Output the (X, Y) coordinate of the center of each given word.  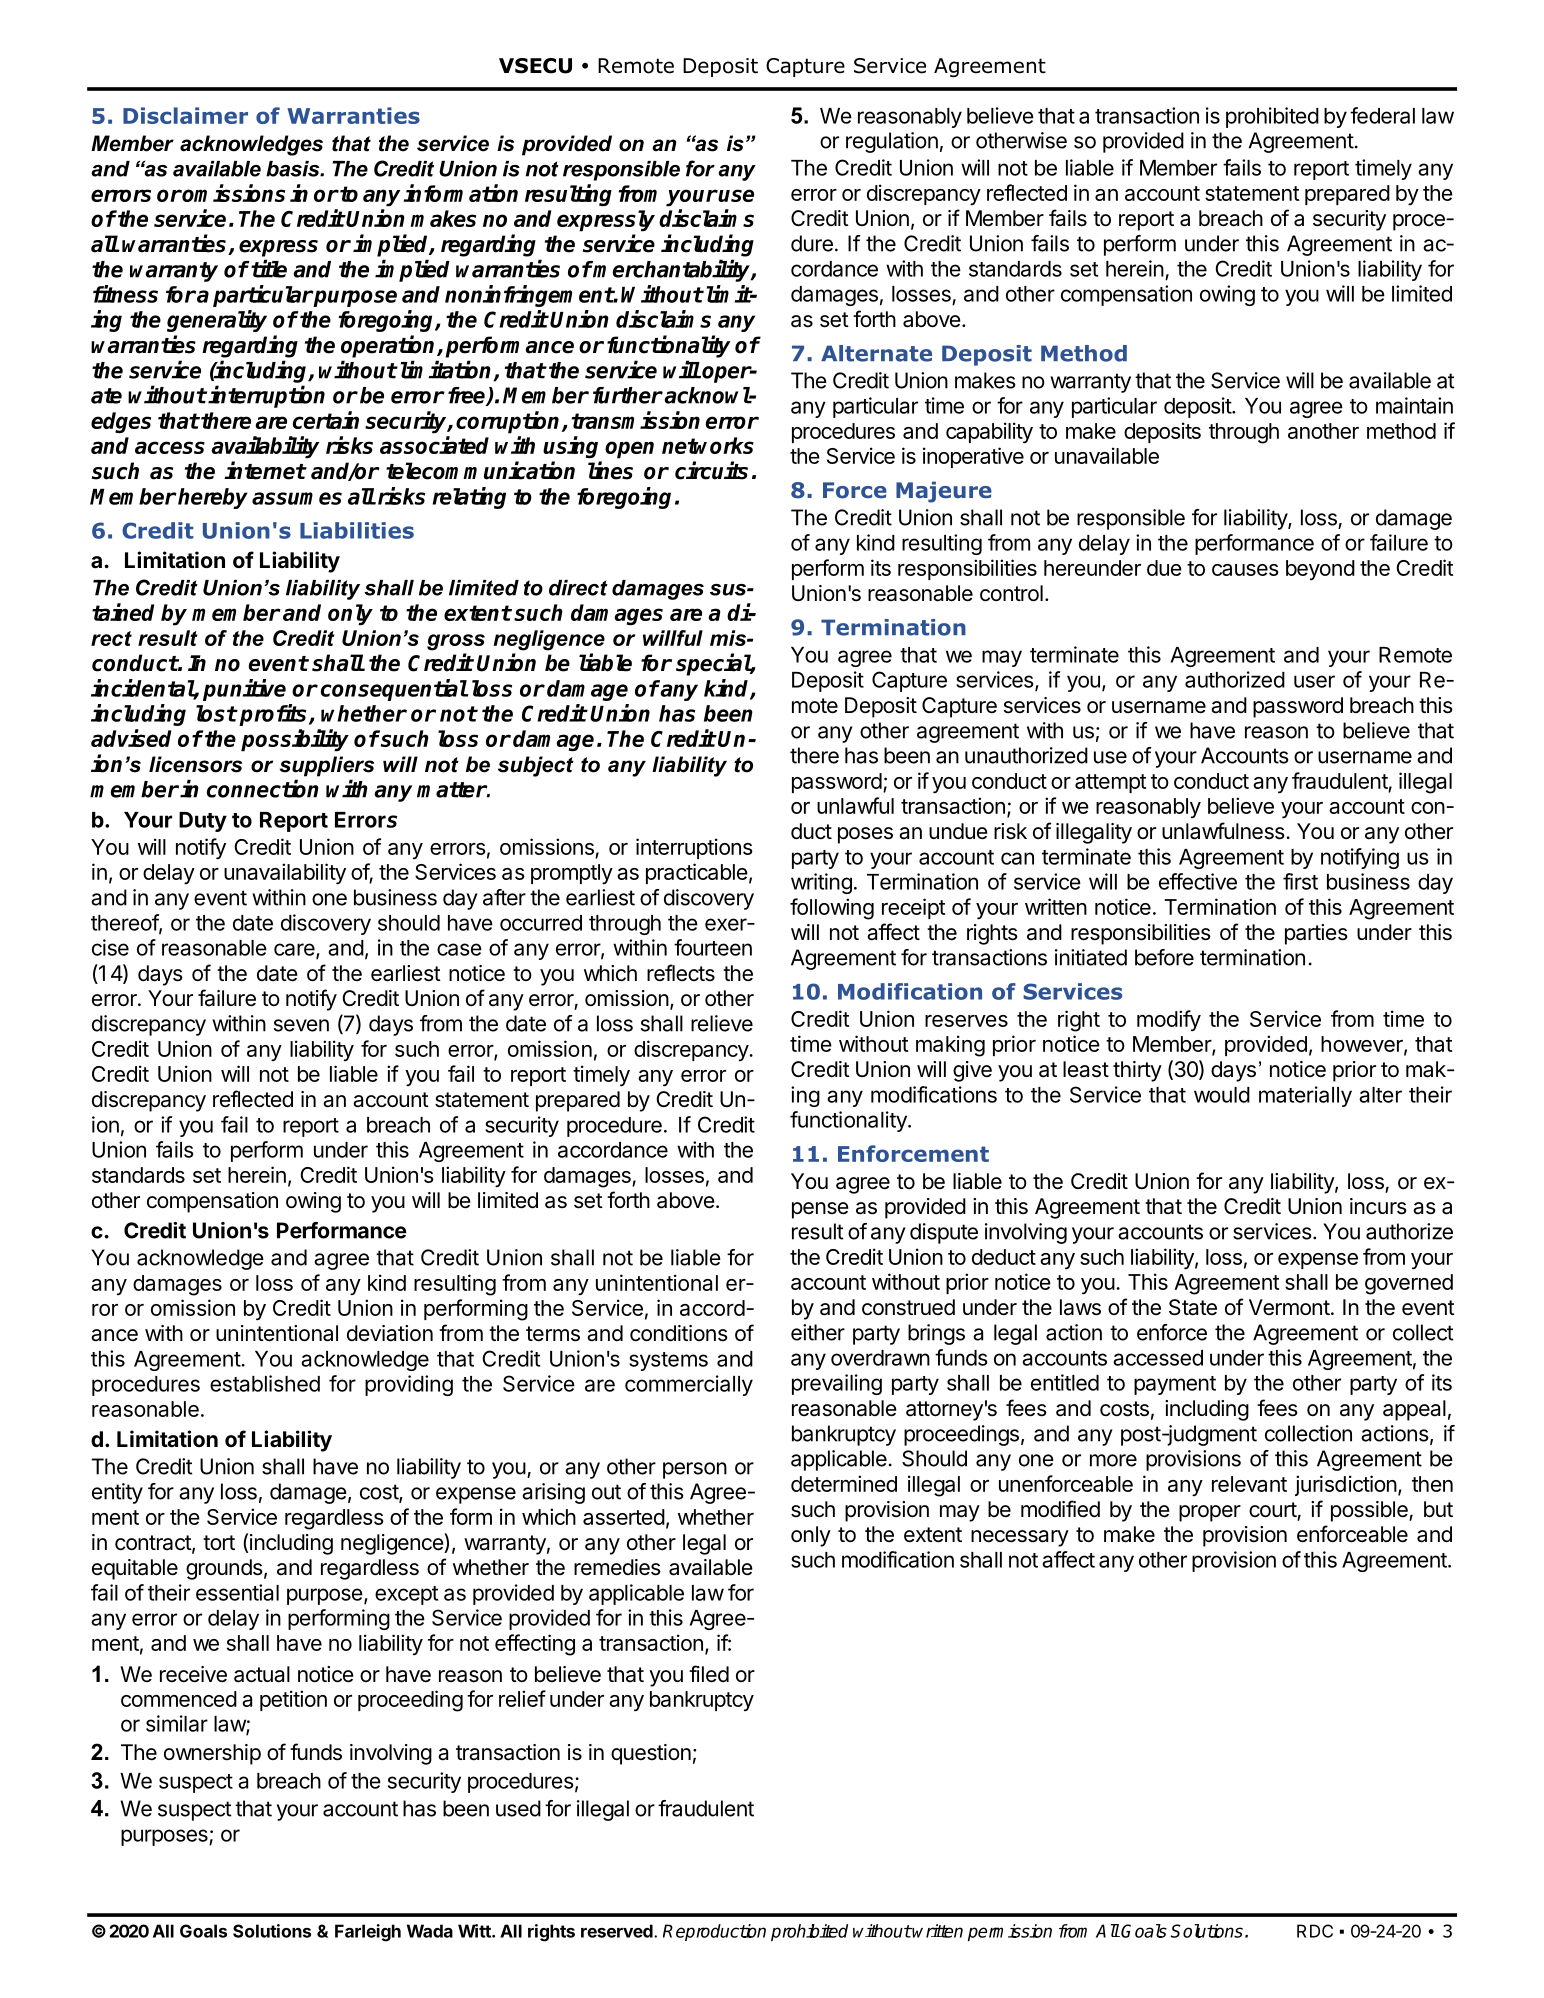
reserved (618, 1931)
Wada (430, 1931)
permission (1010, 1932)
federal (1382, 115)
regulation (892, 142)
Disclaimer (185, 115)
